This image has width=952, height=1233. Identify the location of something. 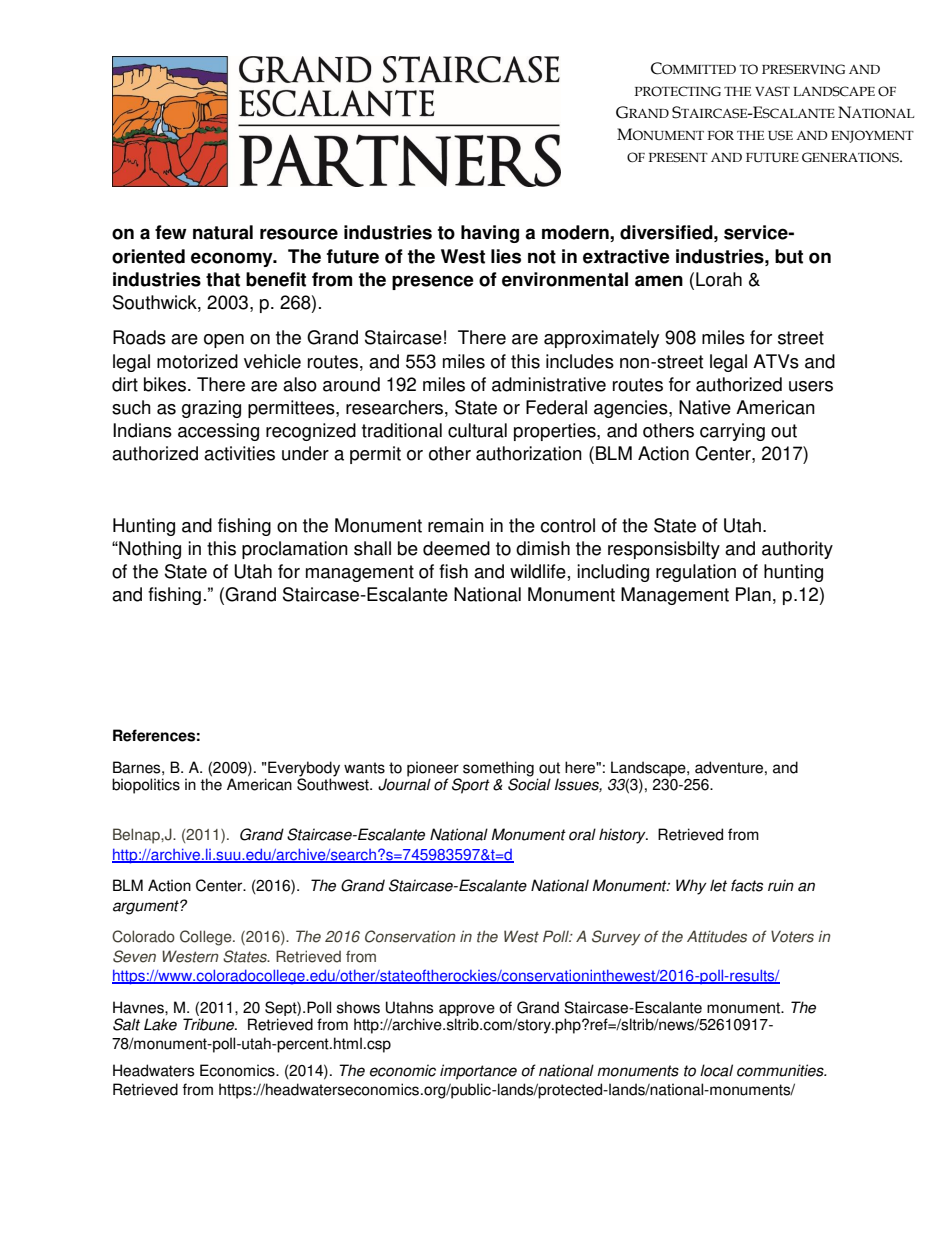
(498, 769).
